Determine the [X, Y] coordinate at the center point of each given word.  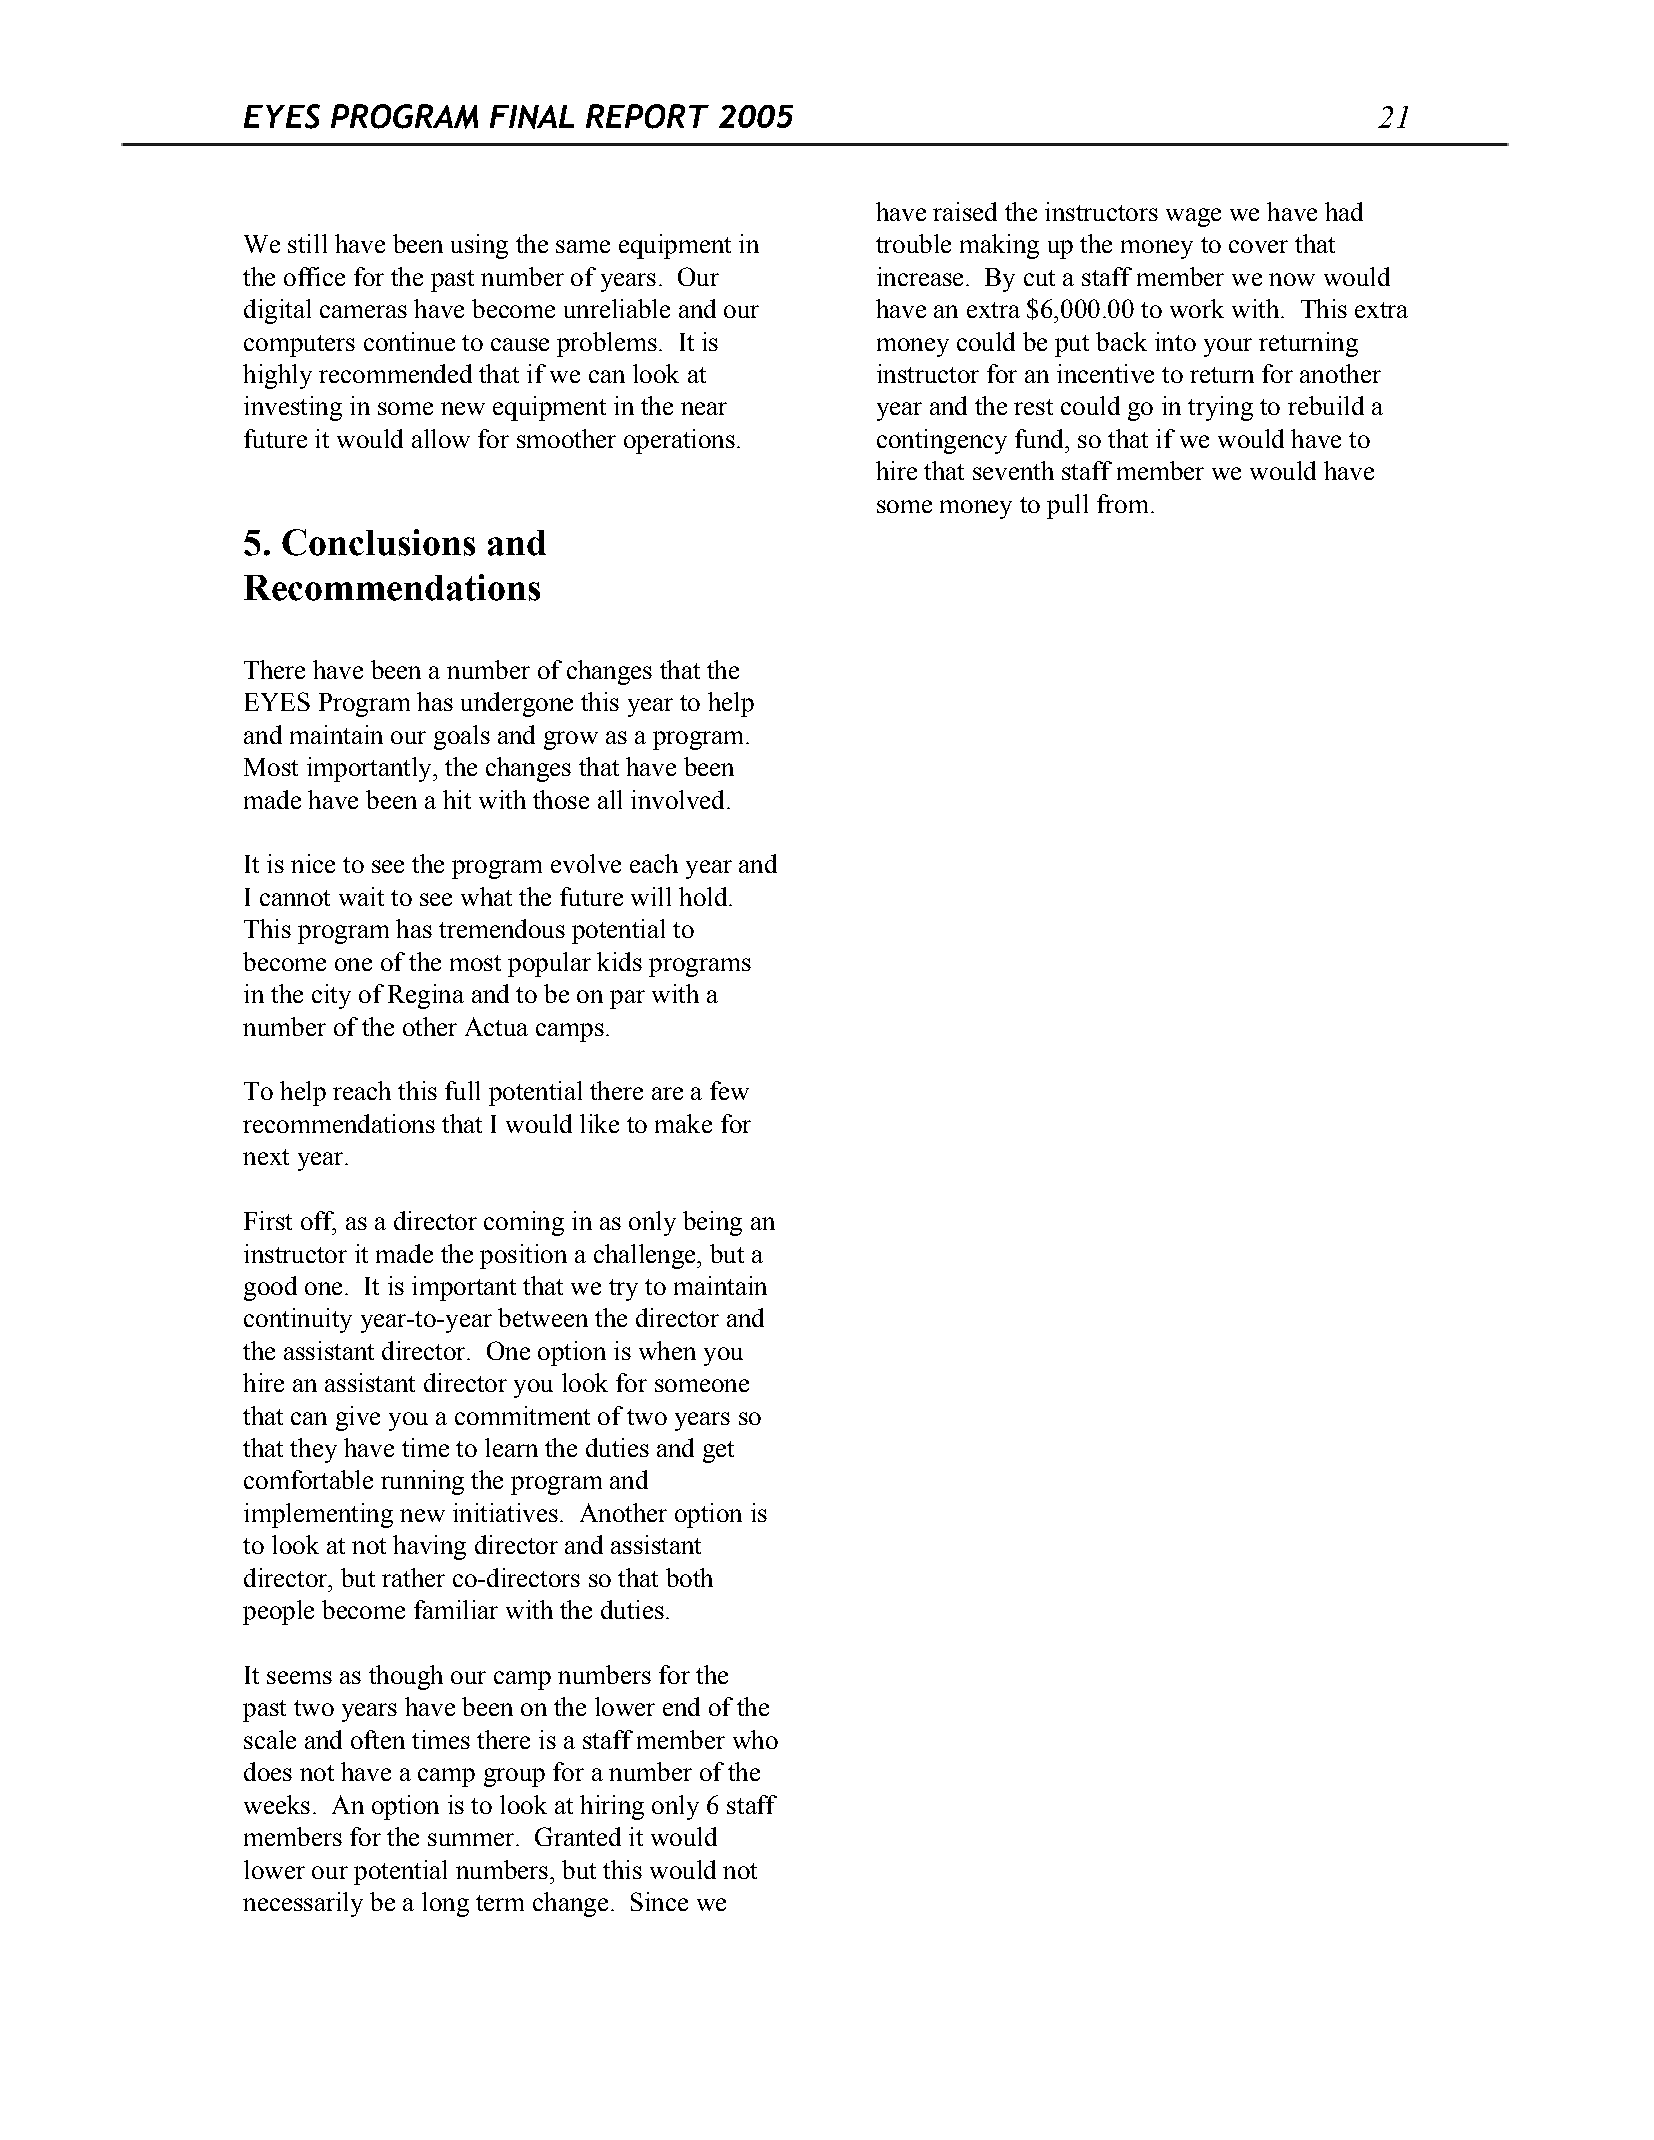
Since [659, 1901]
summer [472, 1839]
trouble [913, 243]
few [729, 1090]
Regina [426, 996]
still [307, 243]
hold [704, 896]
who [755, 1739]
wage [1193, 217]
